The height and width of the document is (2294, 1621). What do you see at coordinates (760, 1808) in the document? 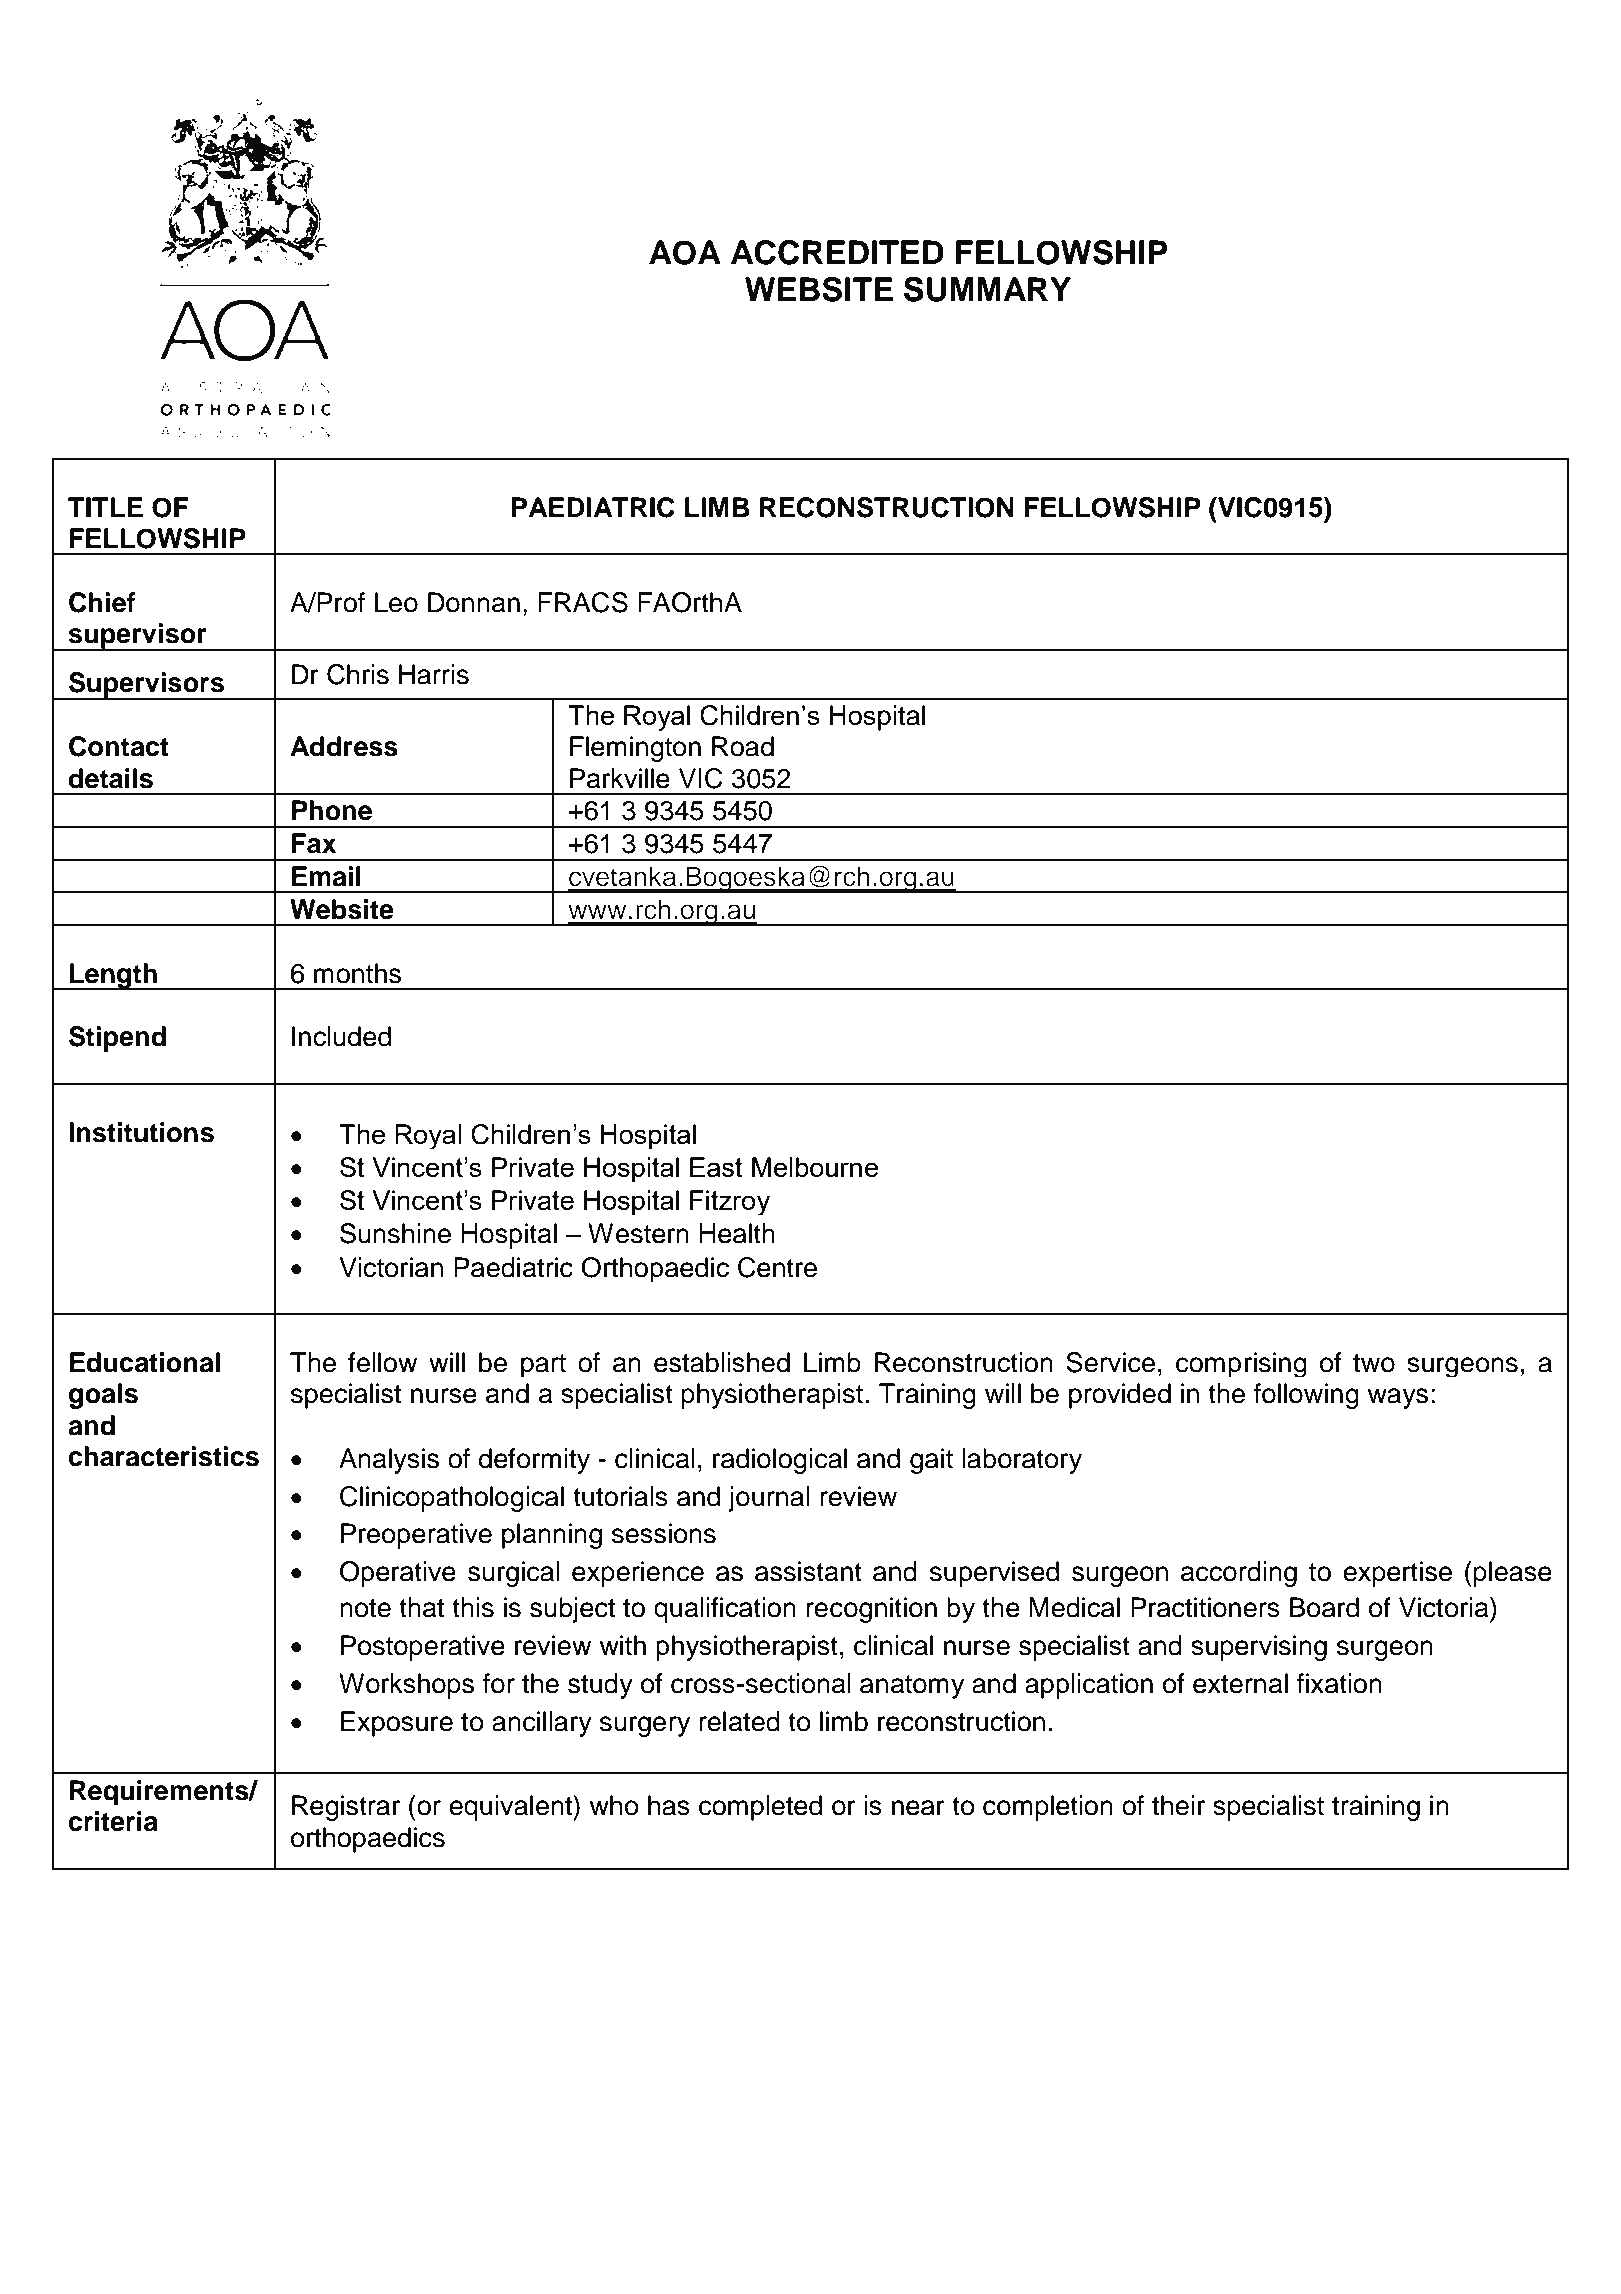
I see `completed` at bounding box center [760, 1808].
